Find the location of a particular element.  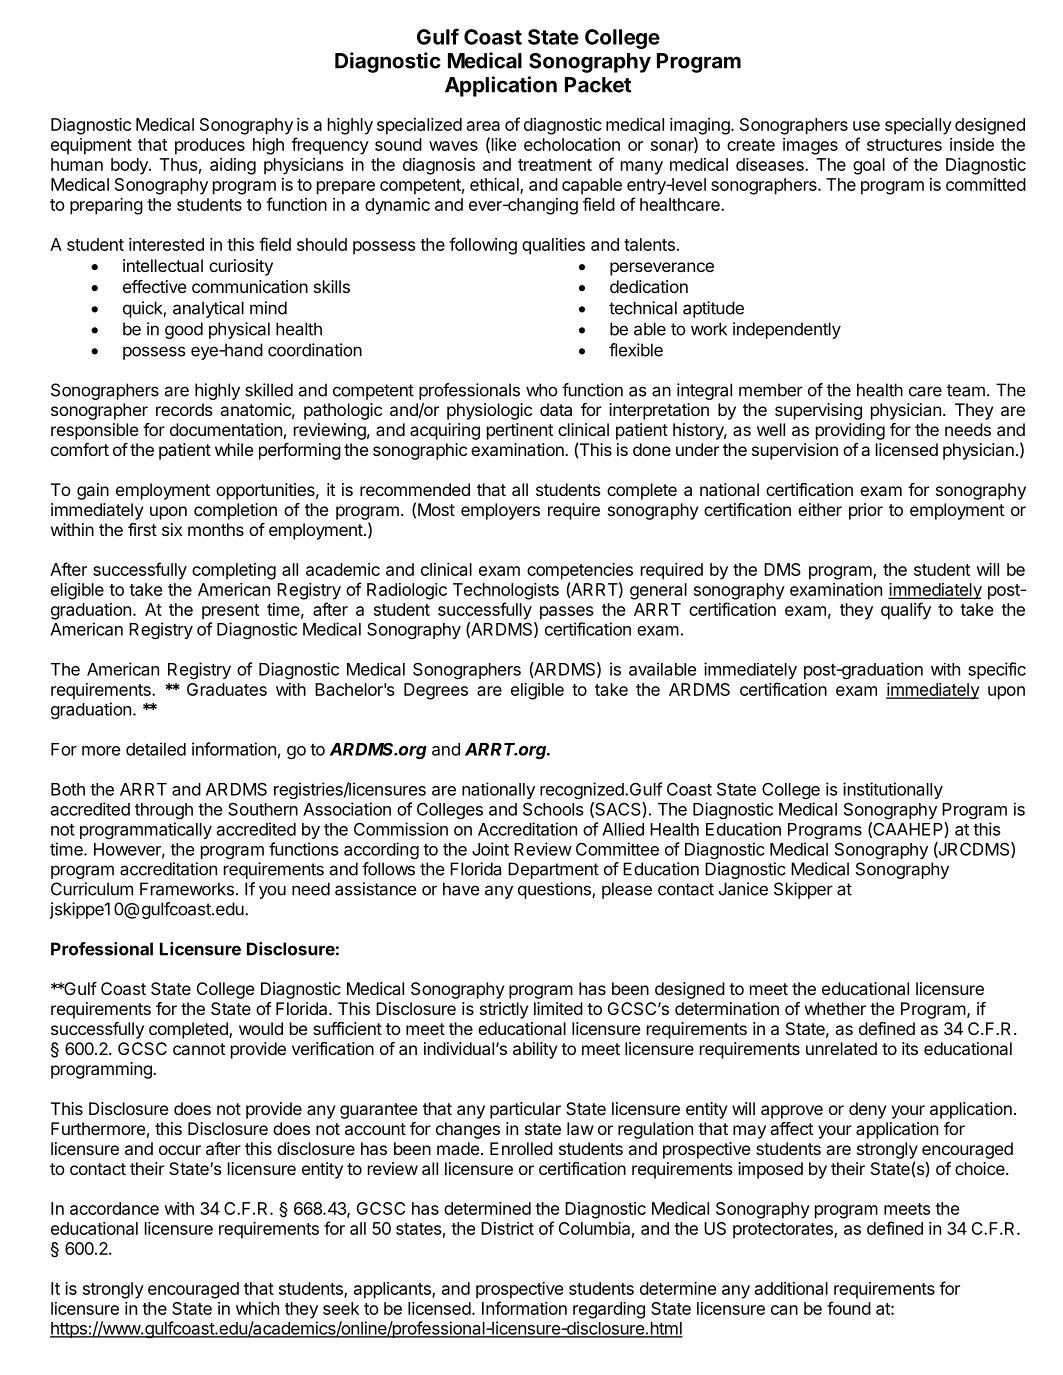

found is located at coordinates (849, 1308).
